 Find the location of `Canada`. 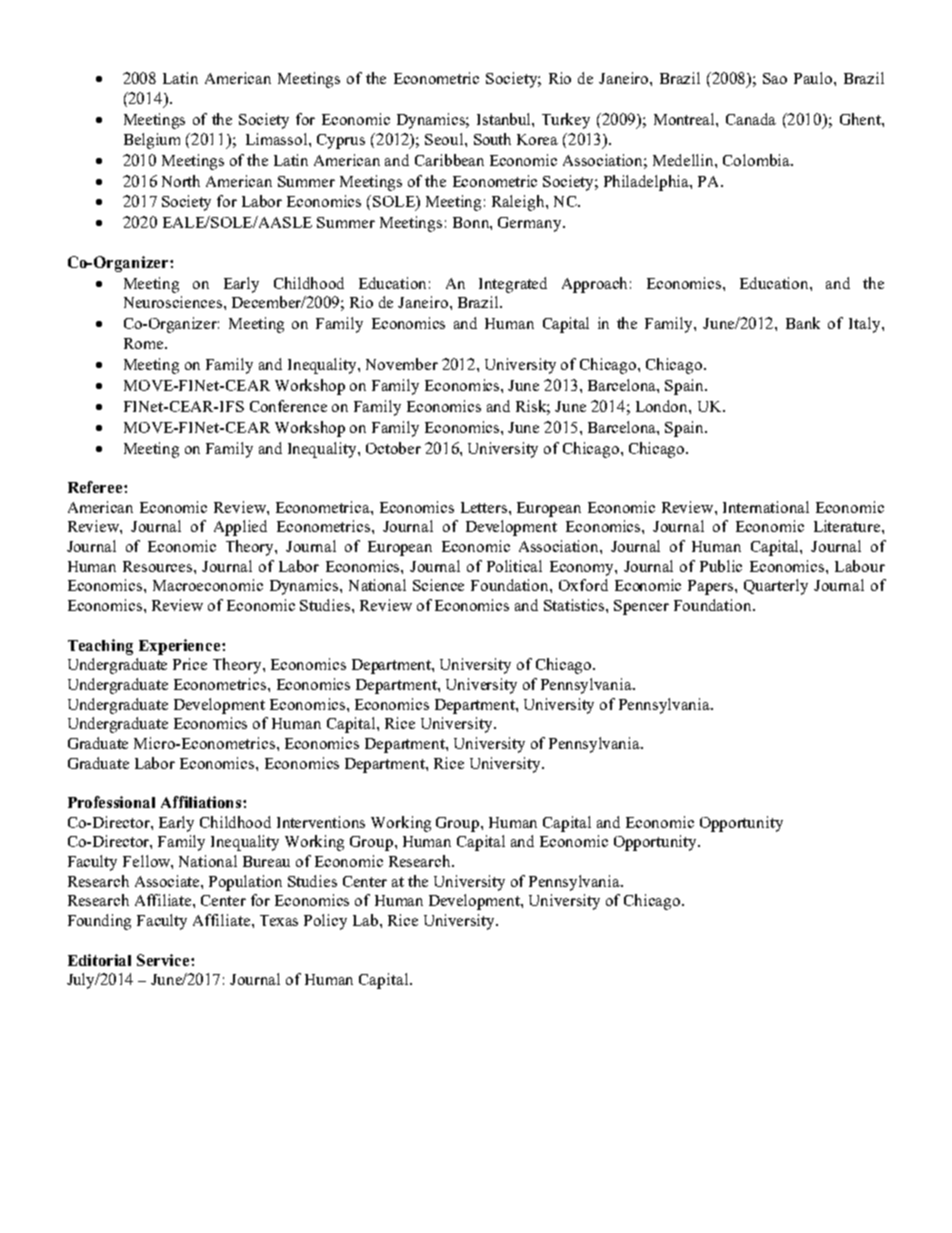

Canada is located at coordinates (751, 119).
